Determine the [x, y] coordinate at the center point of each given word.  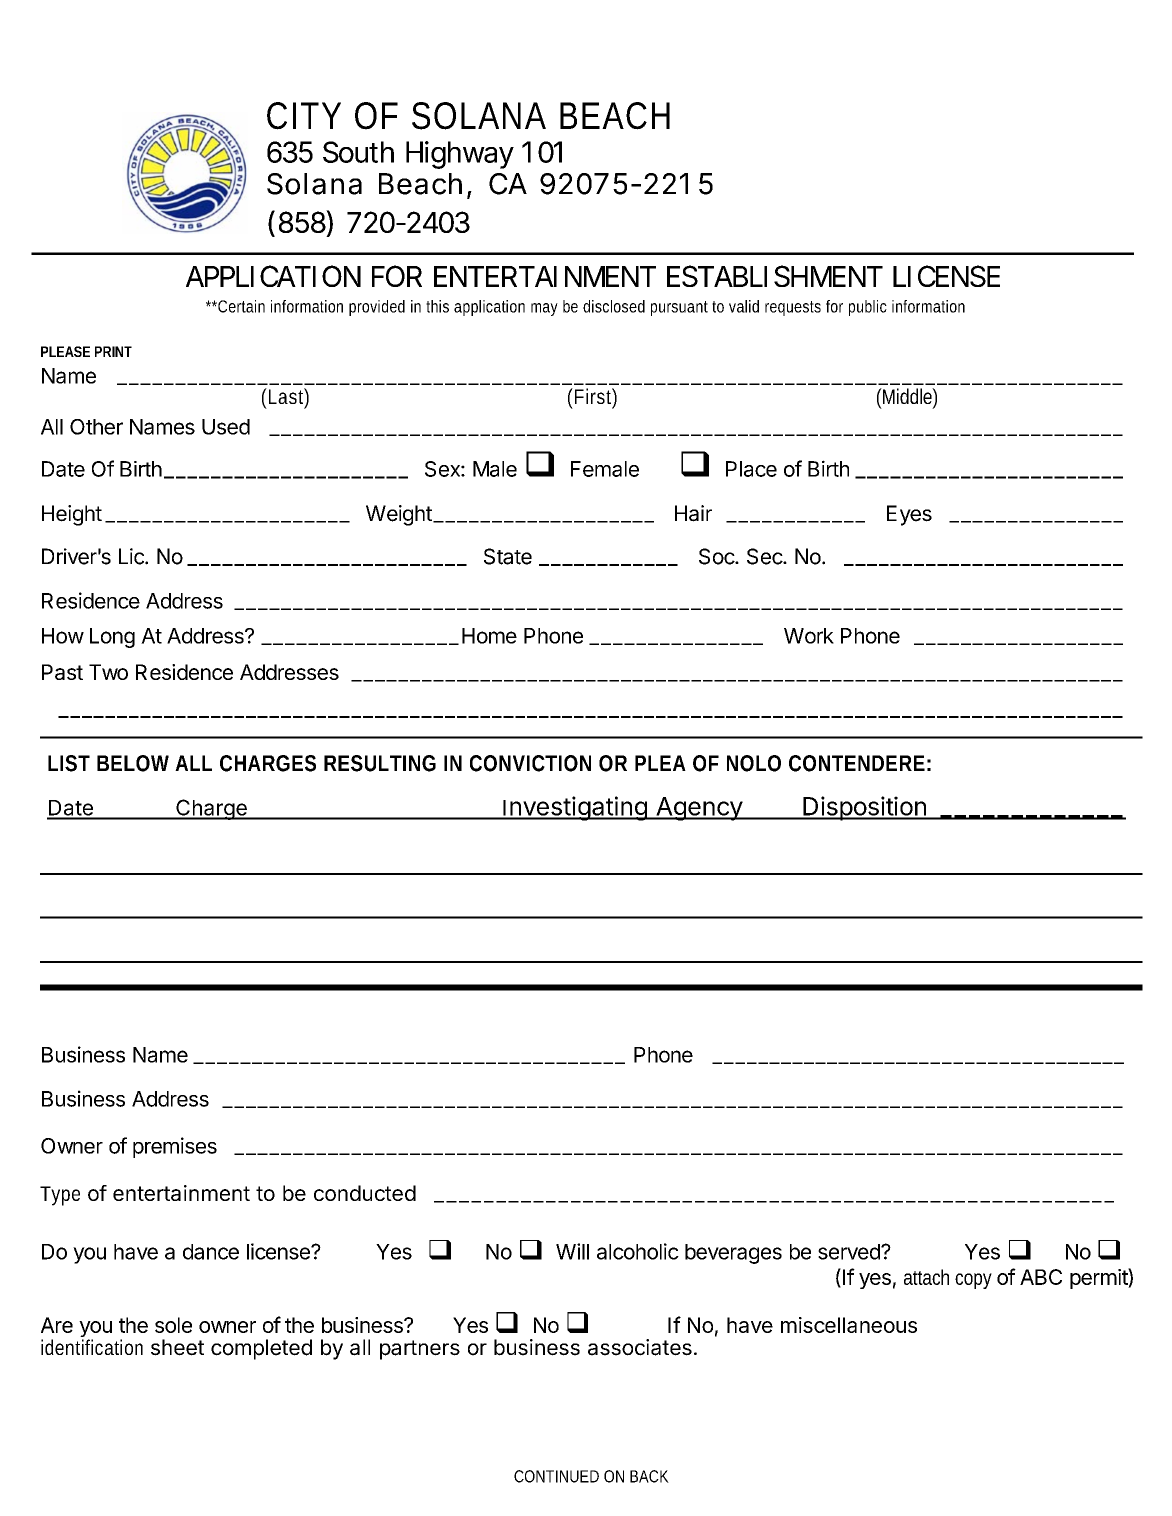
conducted [365, 1193]
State [508, 556]
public [868, 308]
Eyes [909, 515]
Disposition [864, 808]
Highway [460, 155]
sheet [177, 1347]
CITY [304, 116]
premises [175, 1147]
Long [112, 638]
